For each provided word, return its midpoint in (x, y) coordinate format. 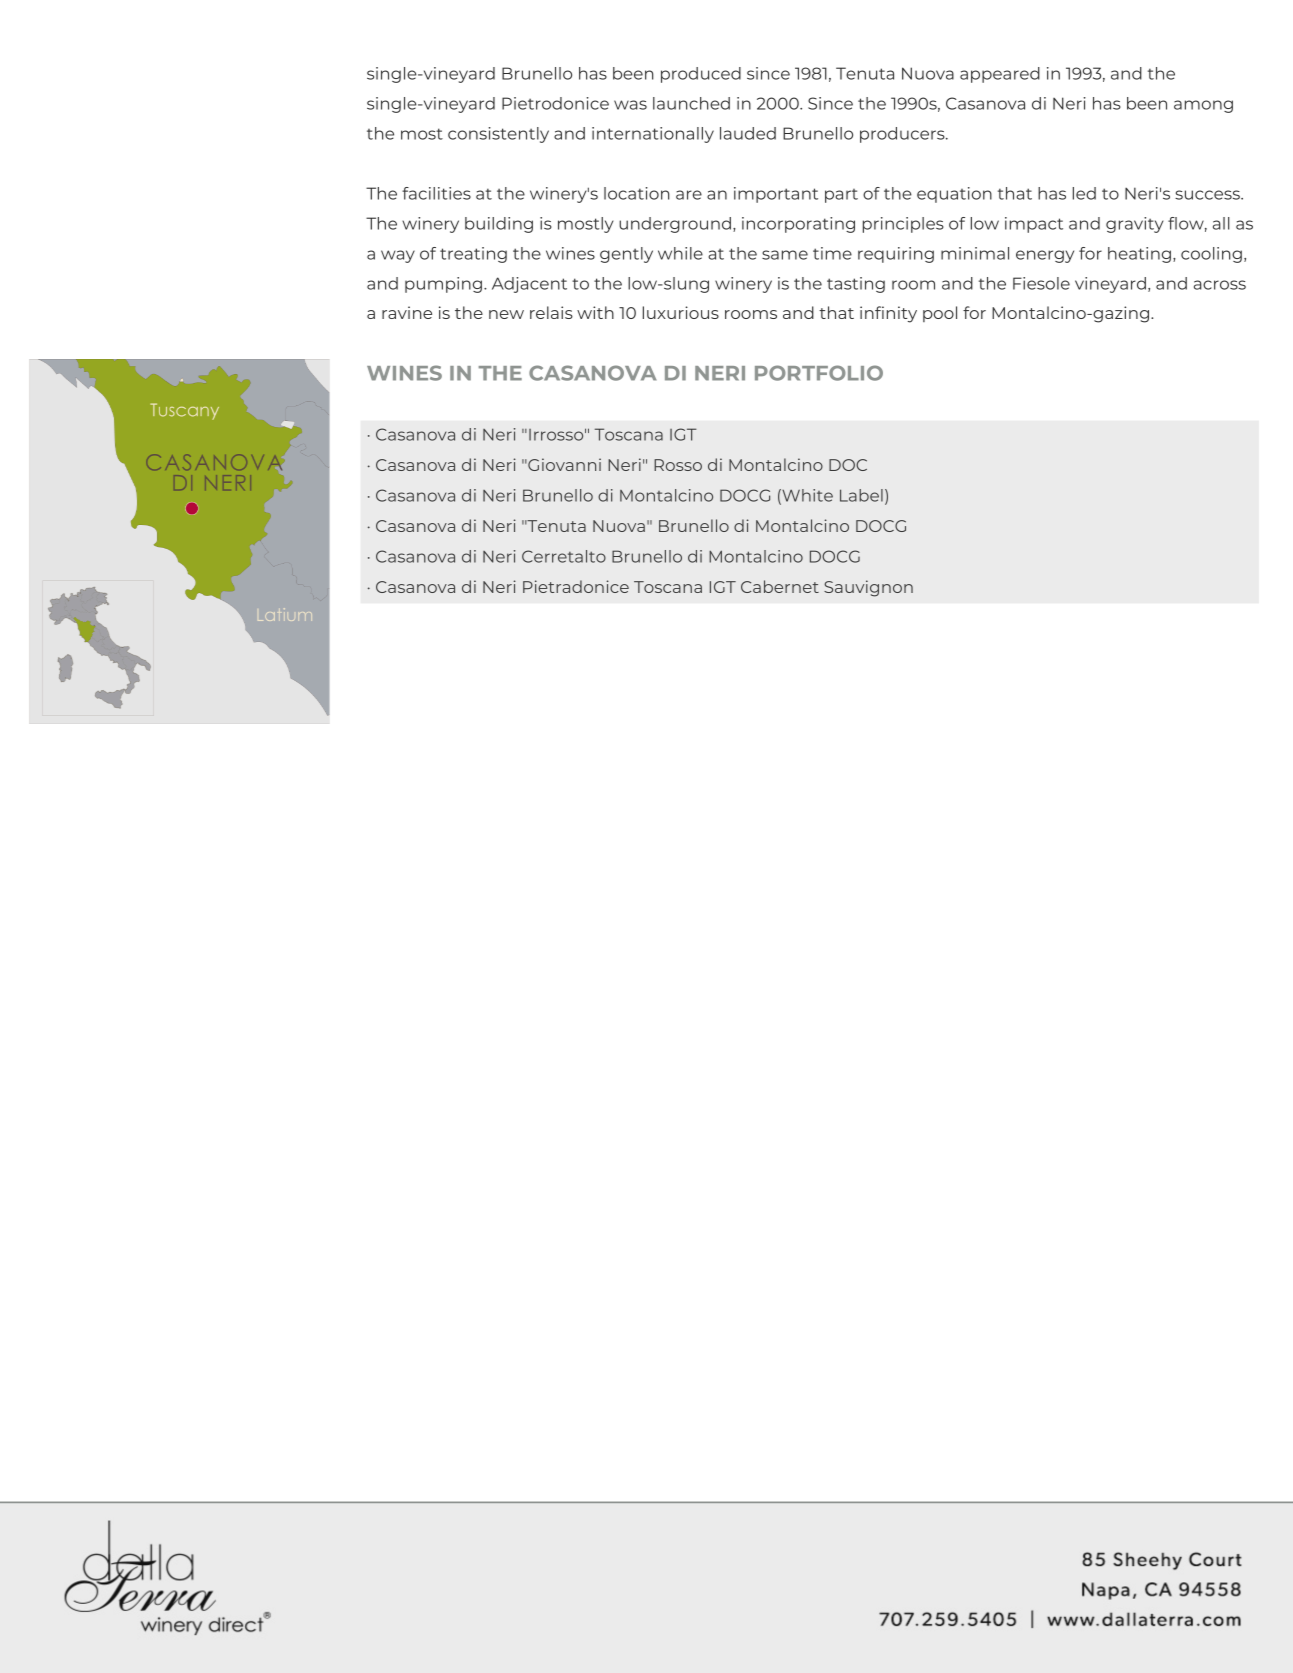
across (1220, 285)
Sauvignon (868, 588)
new (506, 314)
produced (701, 75)
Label (861, 495)
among (1203, 106)
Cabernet (780, 586)
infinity (888, 314)
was (630, 105)
